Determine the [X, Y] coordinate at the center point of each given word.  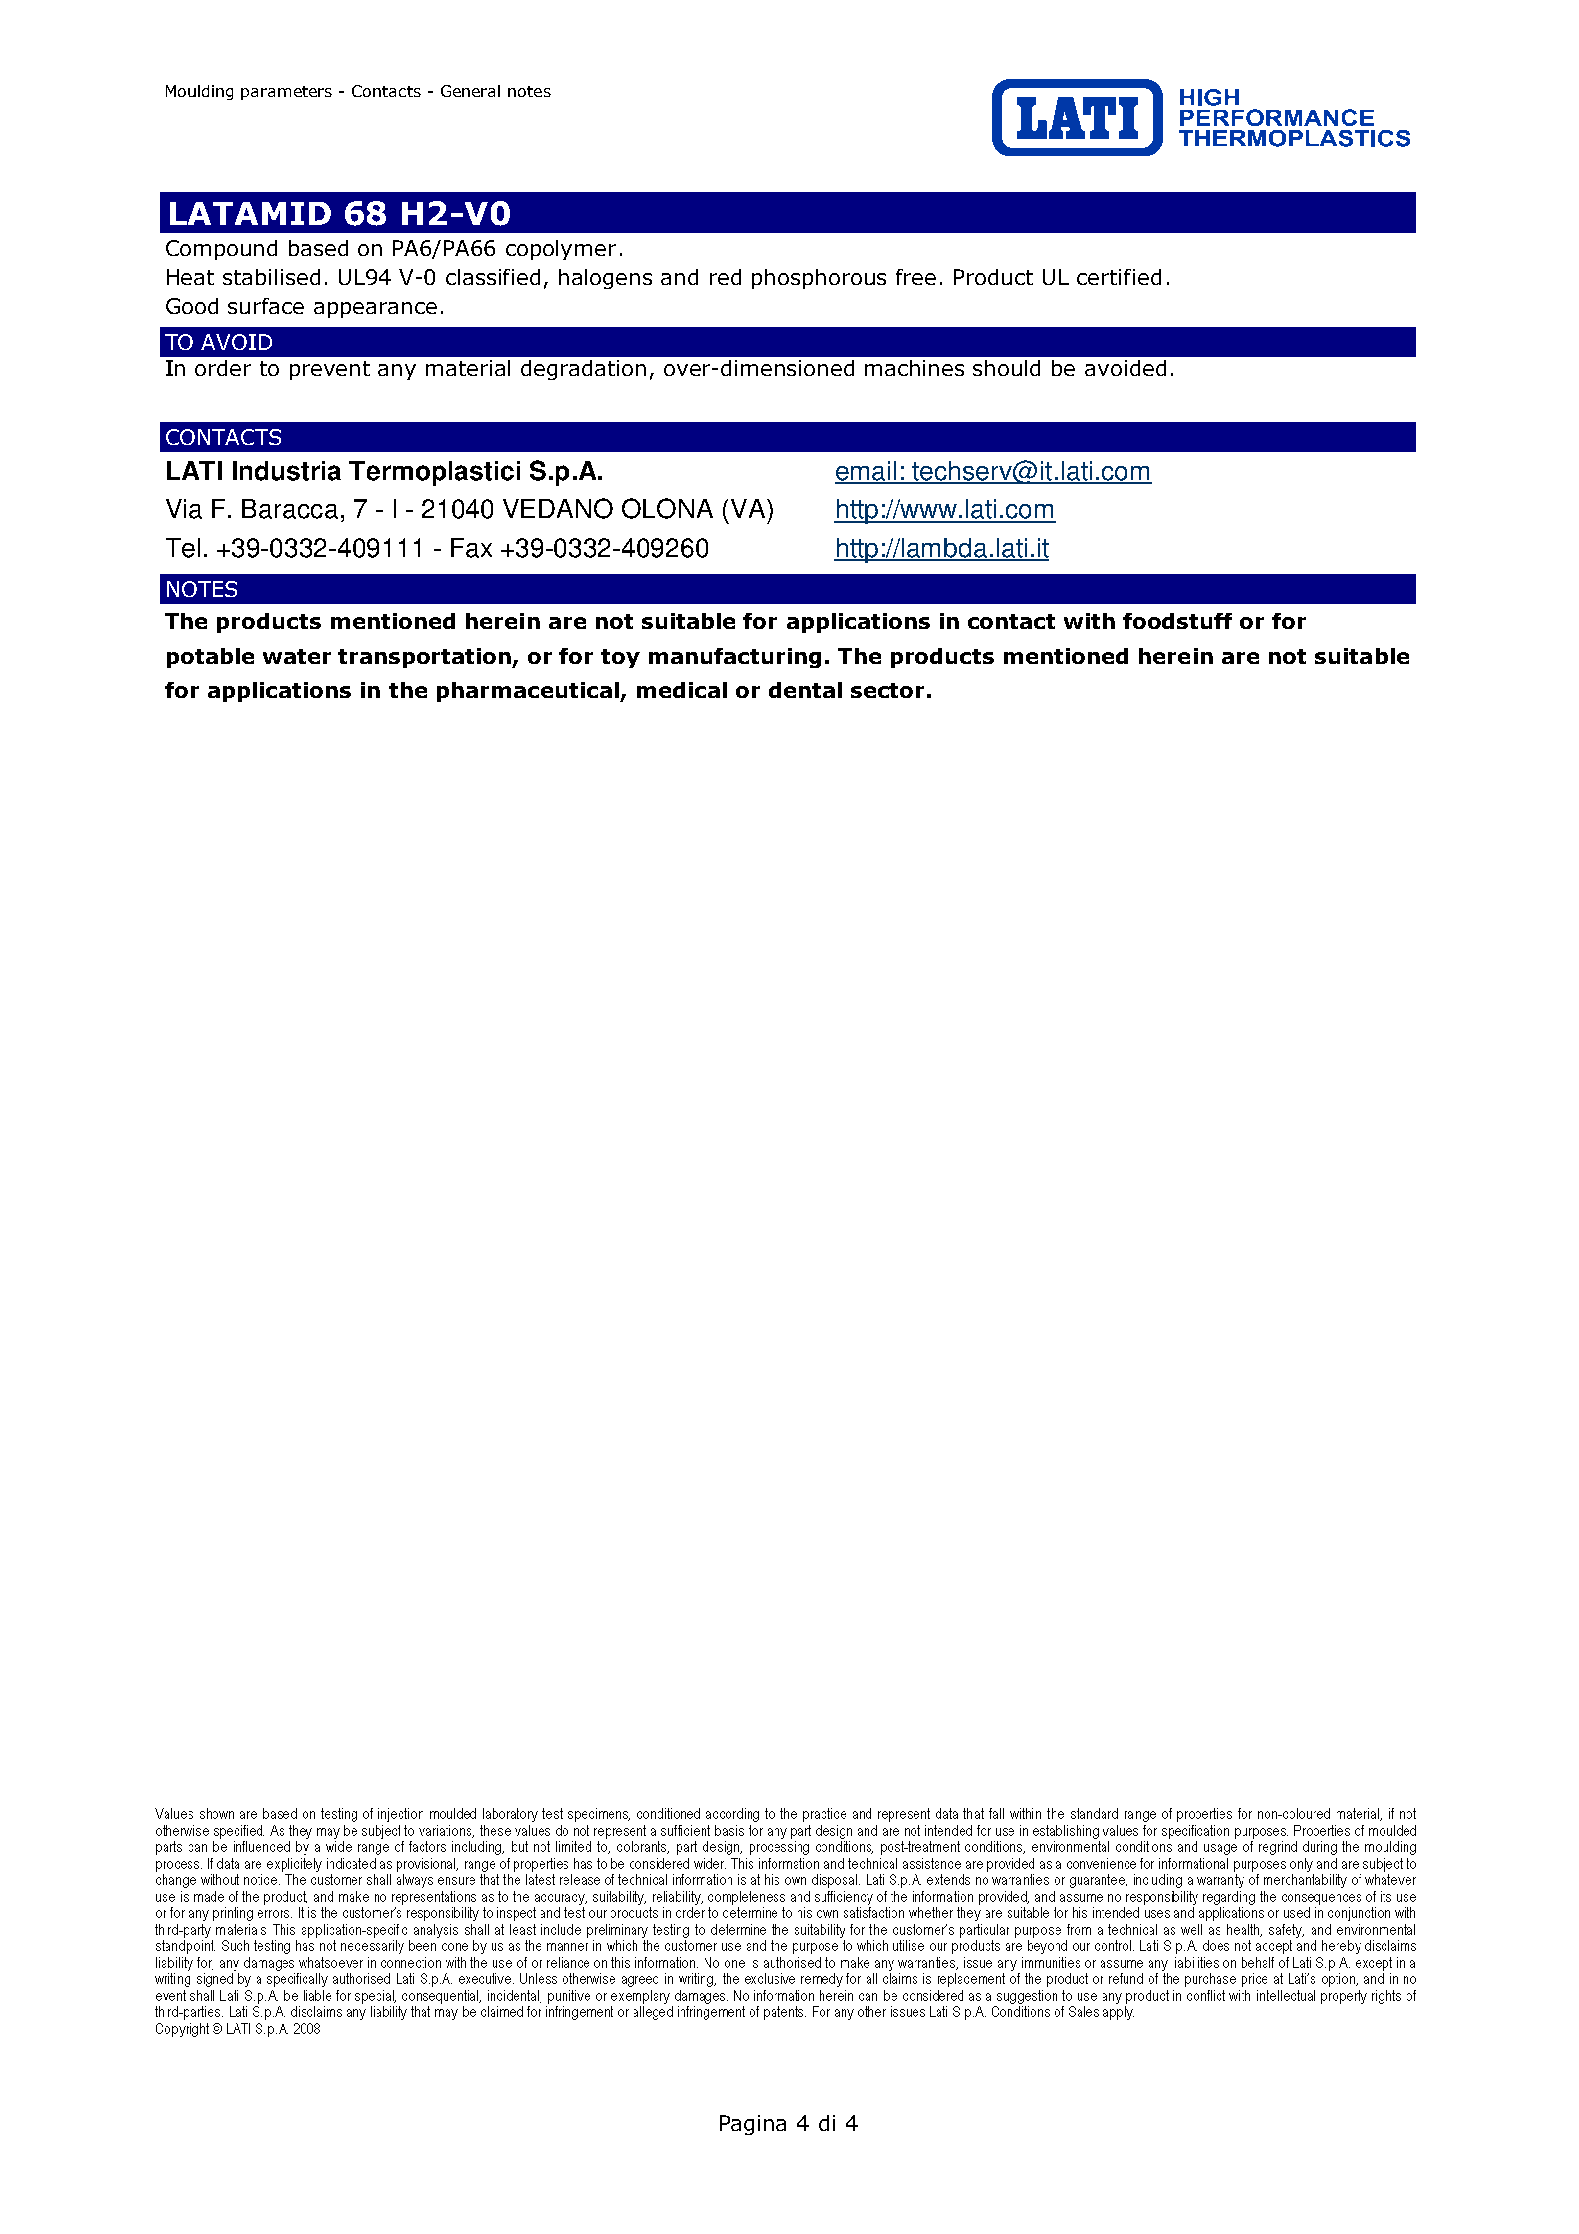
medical [682, 690]
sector [887, 690]
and [679, 277]
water [297, 656]
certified [1119, 277]
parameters [286, 93]
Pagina [753, 2125]
